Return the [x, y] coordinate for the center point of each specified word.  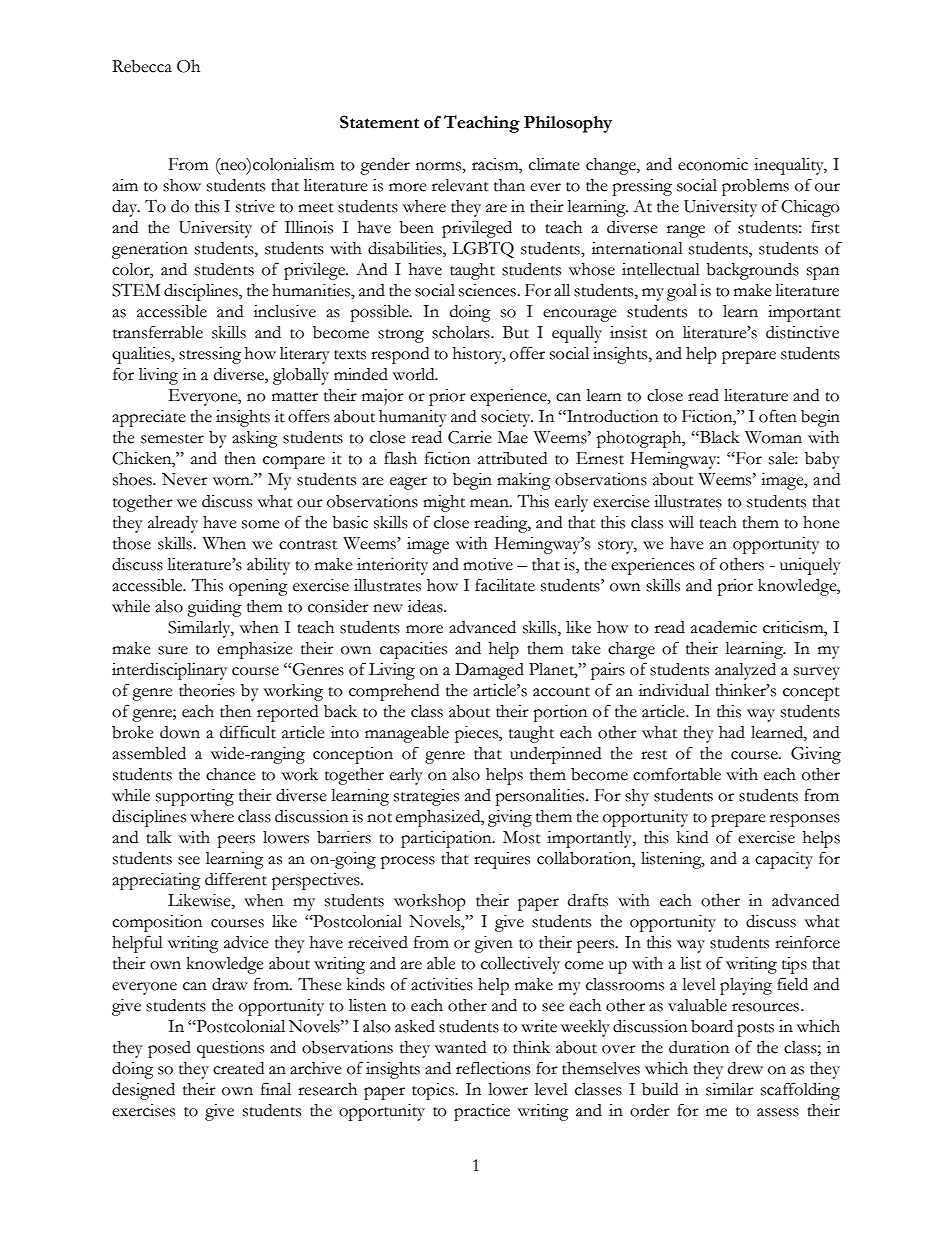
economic [713, 164]
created [238, 1068]
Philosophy [568, 124]
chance [231, 774]
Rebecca [142, 66]
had [732, 732]
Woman [773, 437]
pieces [477, 734]
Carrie [470, 437]
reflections [493, 1068]
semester [172, 439]
